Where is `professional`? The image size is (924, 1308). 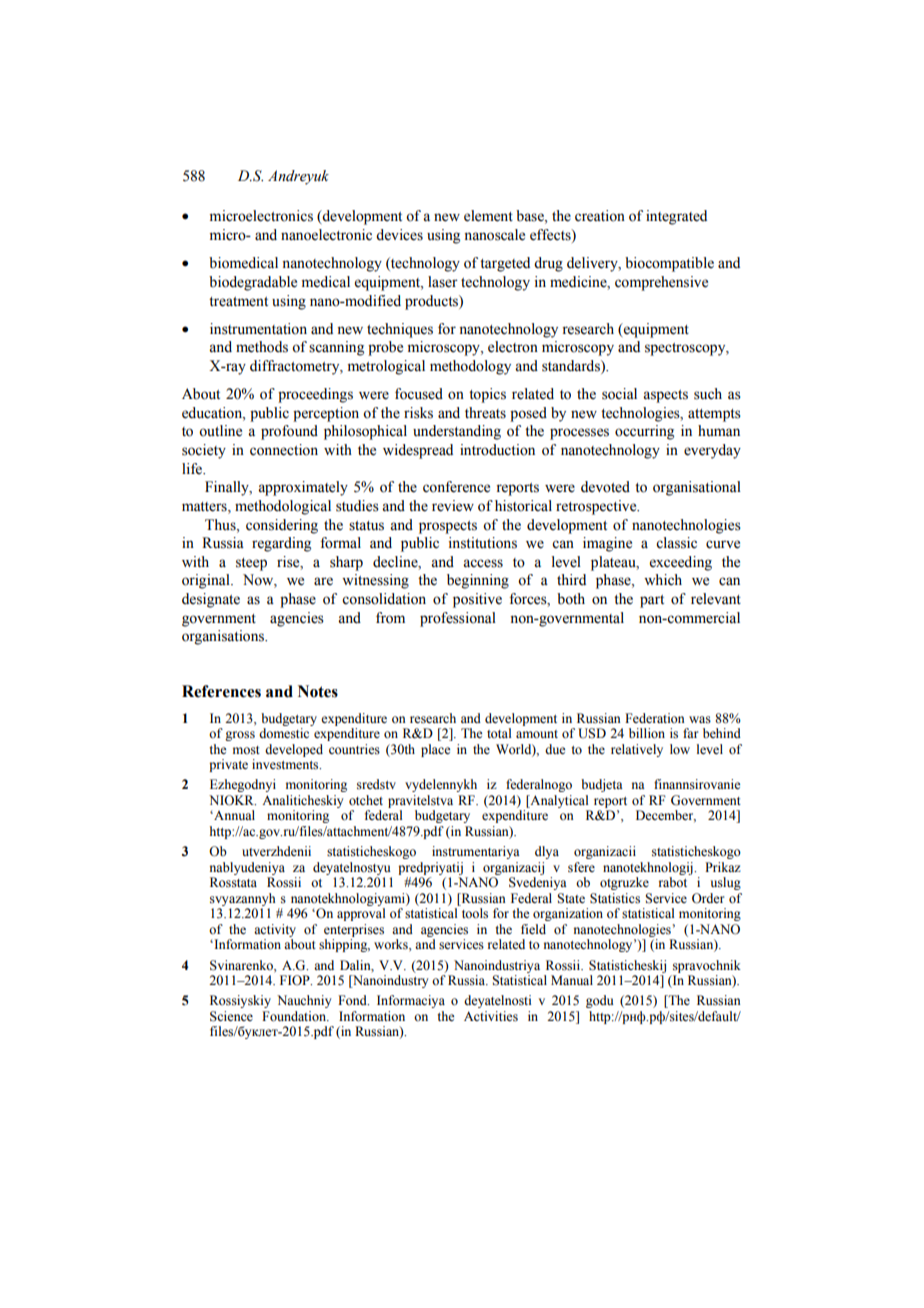
professional is located at coordinates (458, 619).
